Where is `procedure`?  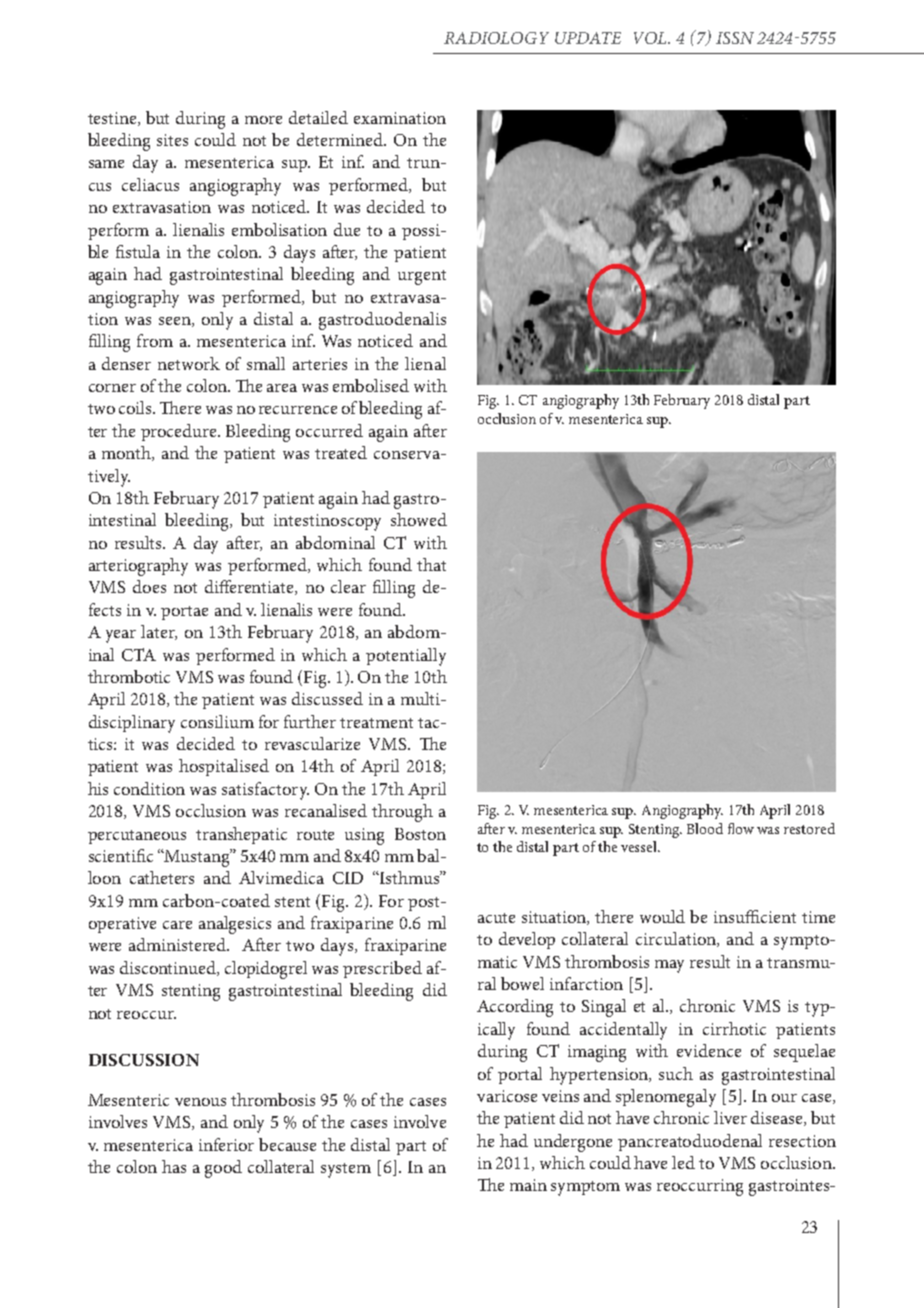
procedure is located at coordinates (180, 432).
